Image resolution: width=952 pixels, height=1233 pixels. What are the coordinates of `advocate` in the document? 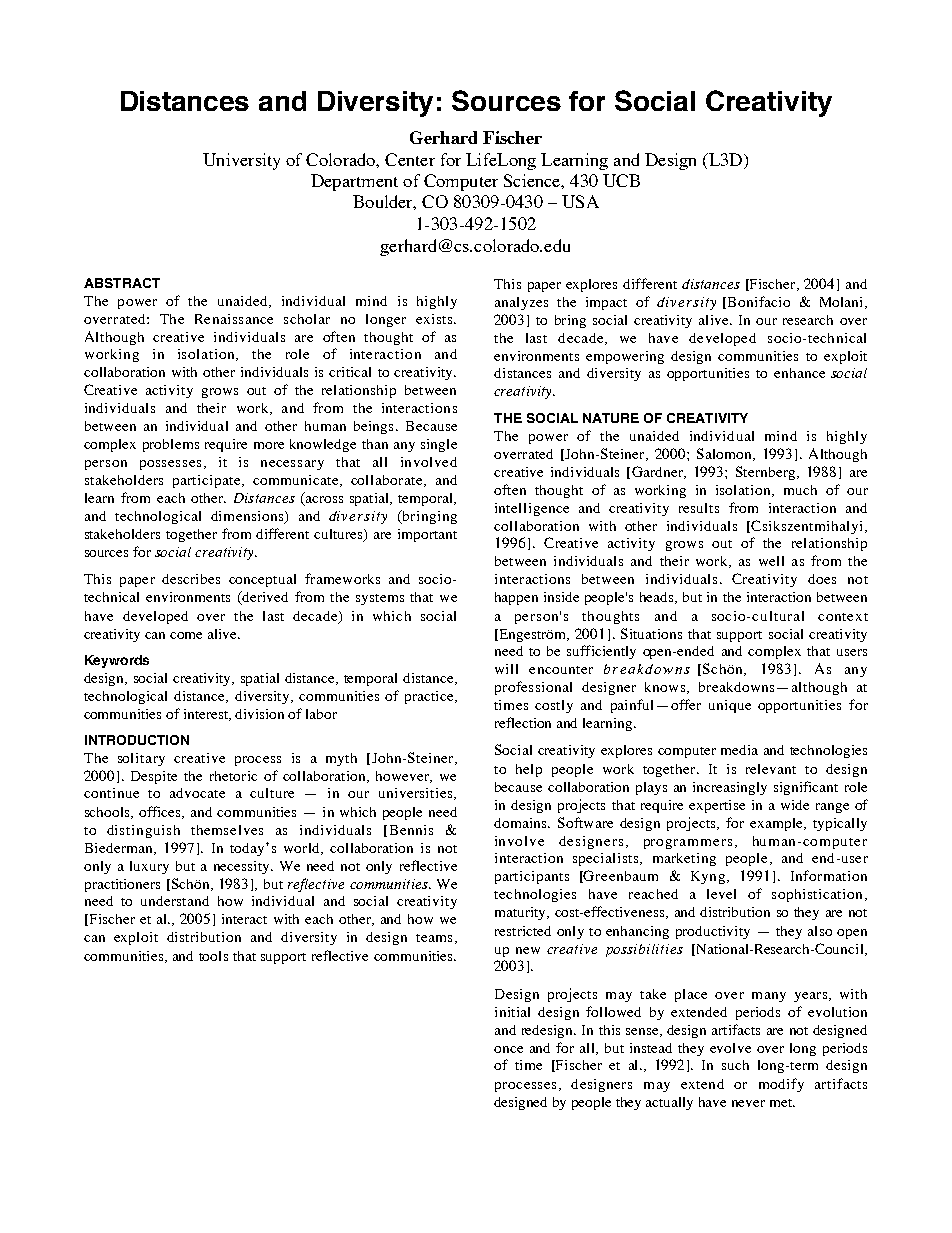 It's located at (197, 793).
